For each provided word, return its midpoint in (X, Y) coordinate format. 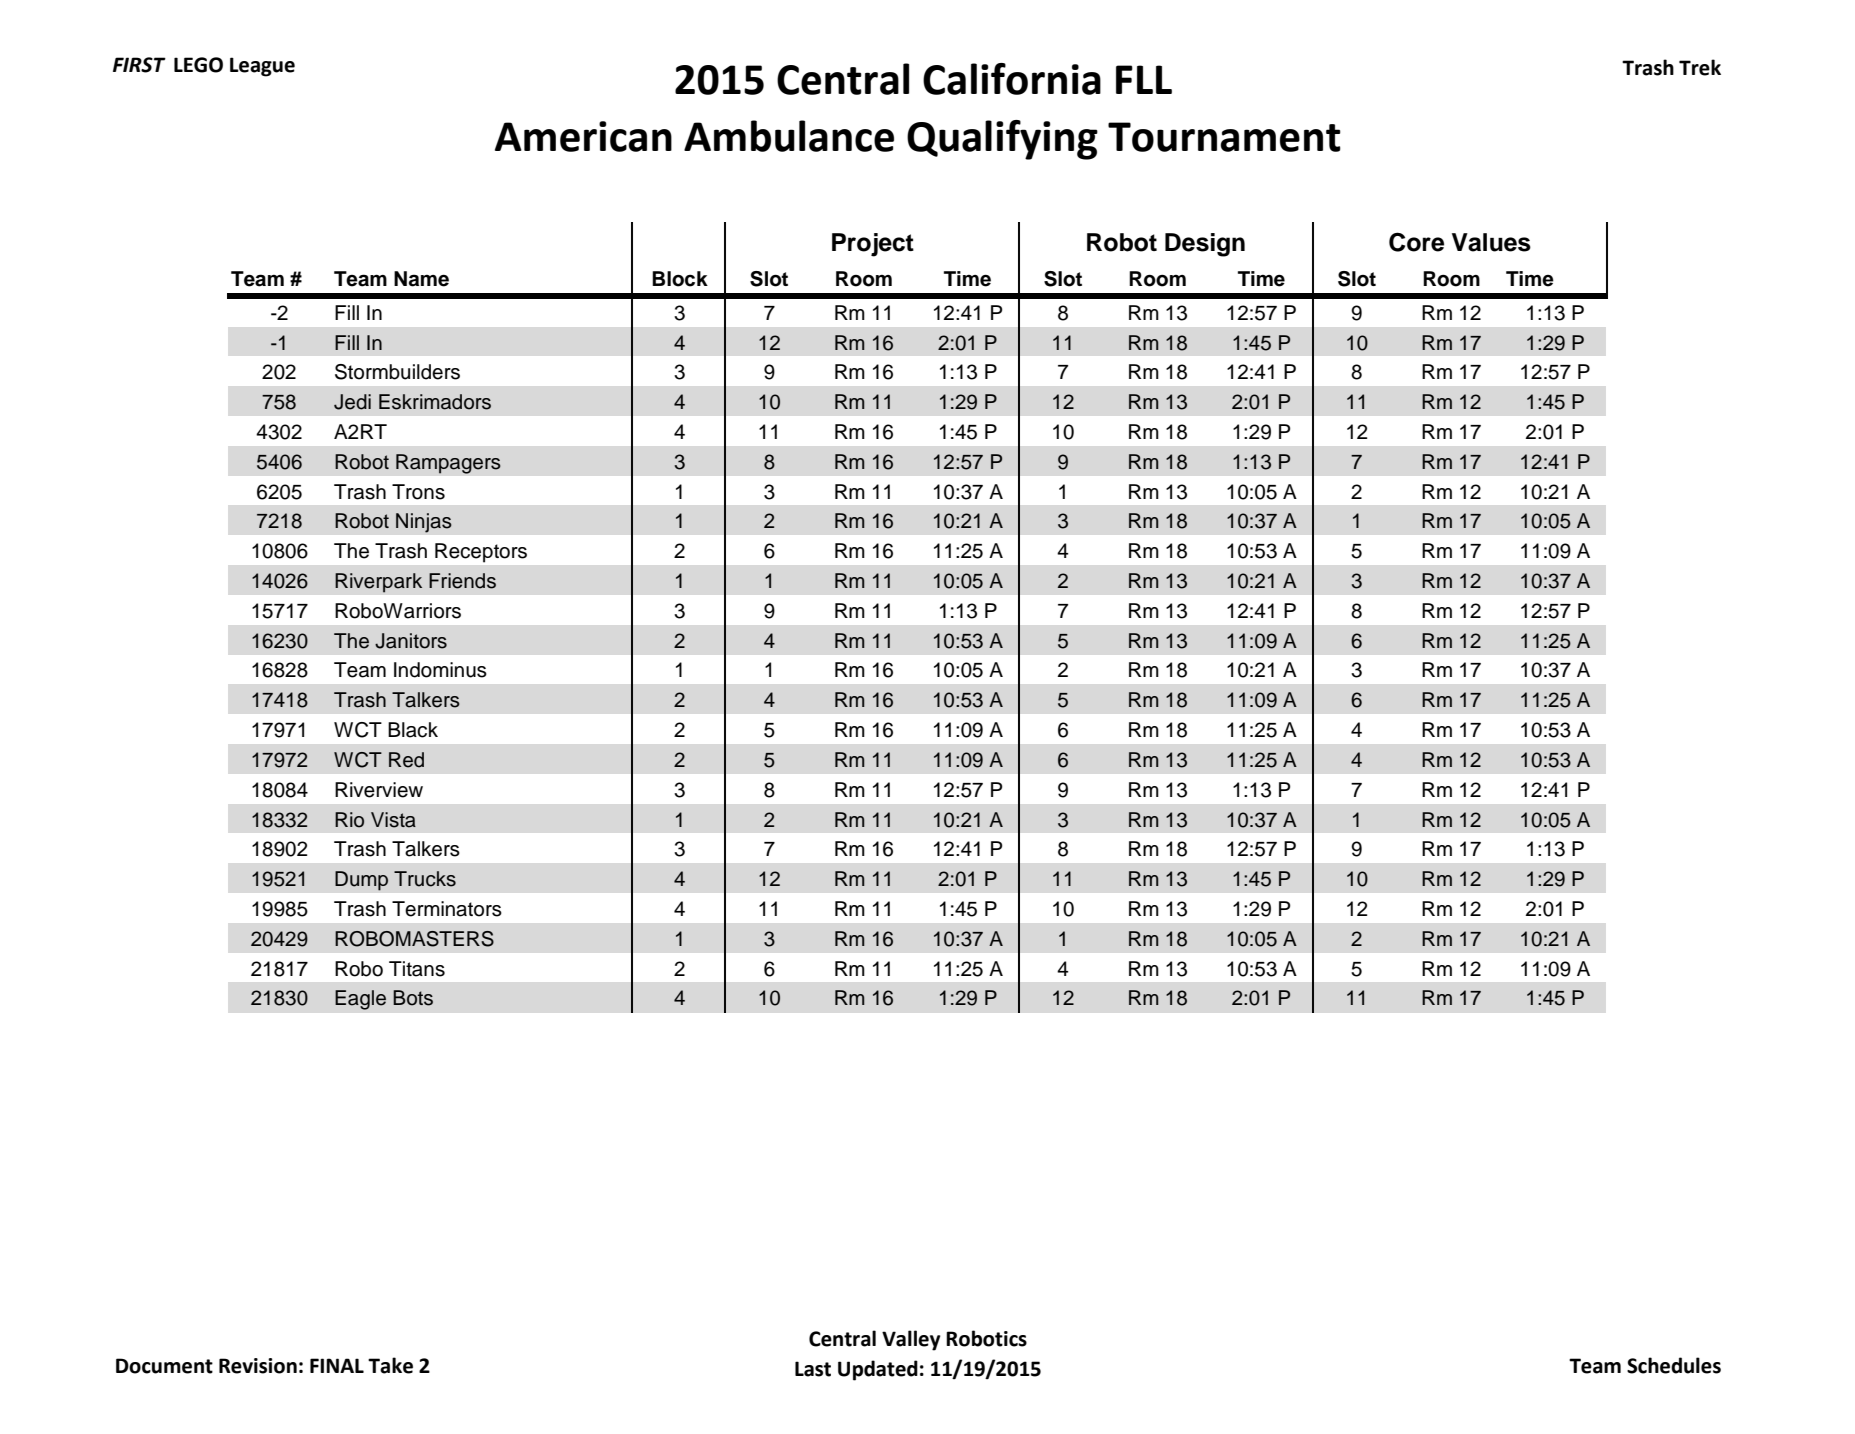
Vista (393, 820)
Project (873, 245)
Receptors (481, 552)
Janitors (411, 641)
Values (1491, 242)
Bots (413, 998)
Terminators (447, 909)
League (262, 67)
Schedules (1674, 1365)
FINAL (337, 1365)
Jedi (352, 402)
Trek (1700, 67)
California (1012, 79)
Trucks (425, 879)
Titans (417, 969)
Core (1416, 242)
